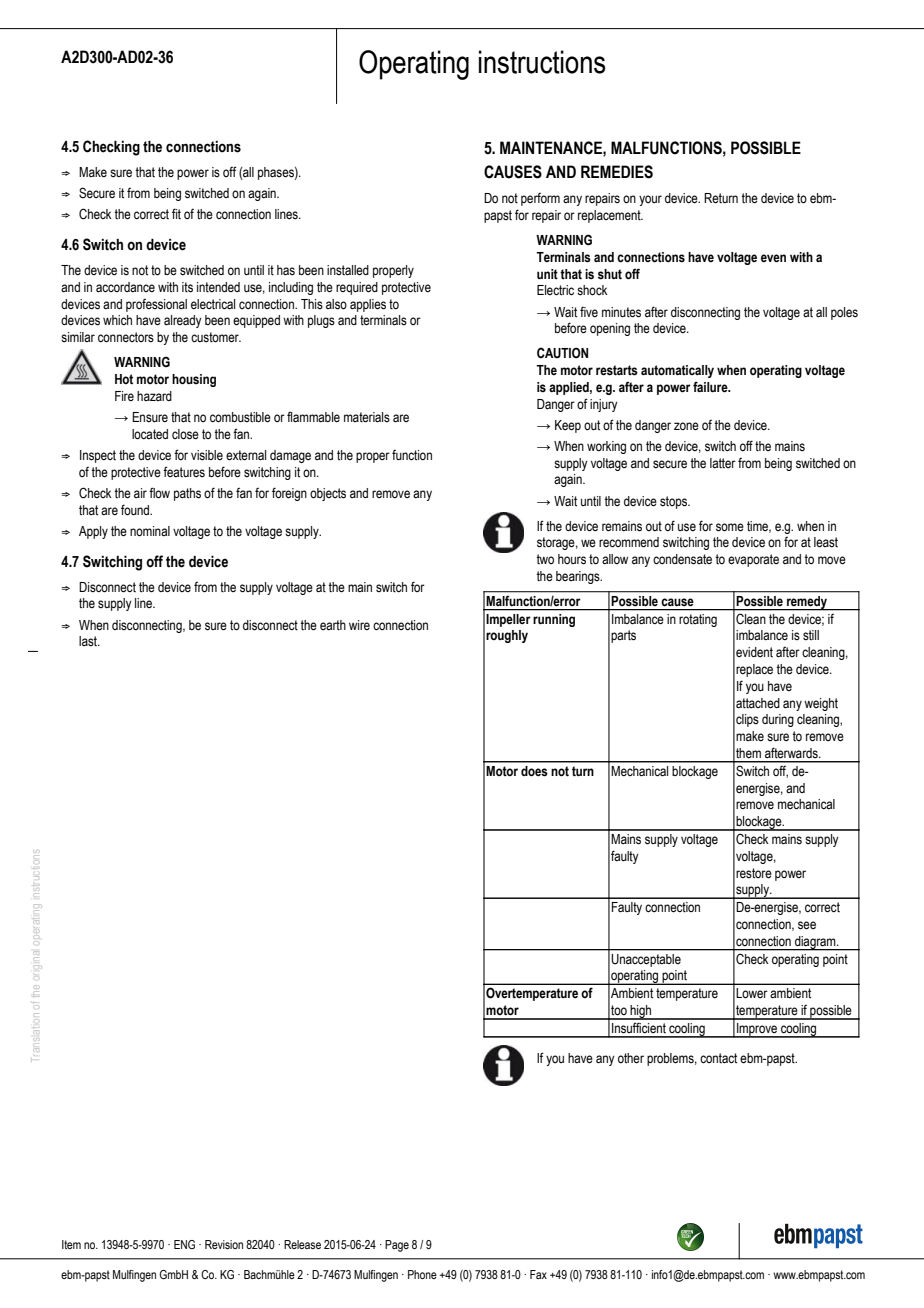  I want to click on Fax, so click(538, 1274).
